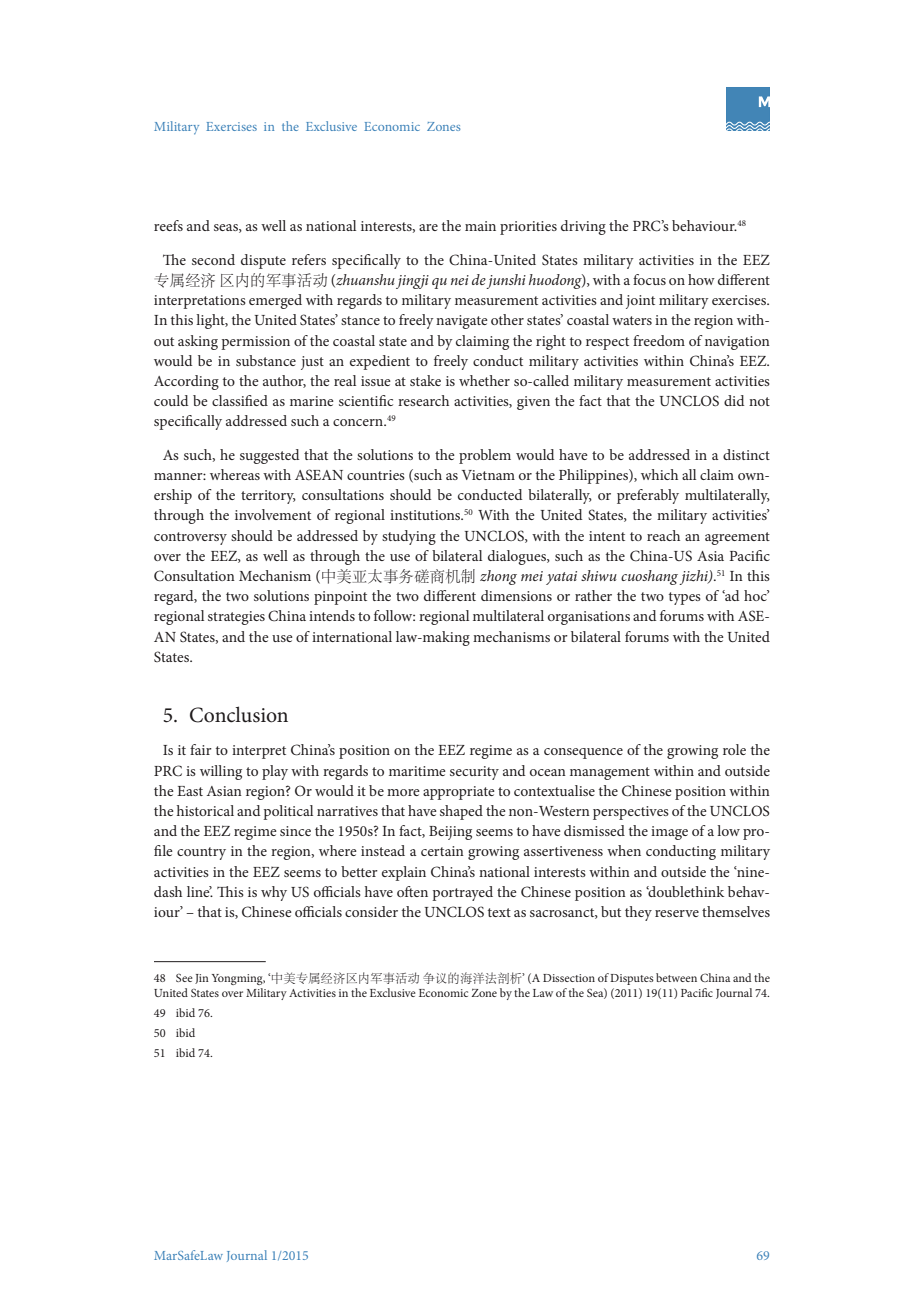 Image resolution: width=924 pixels, height=1308 pixels. I want to click on why, so click(274, 893).
